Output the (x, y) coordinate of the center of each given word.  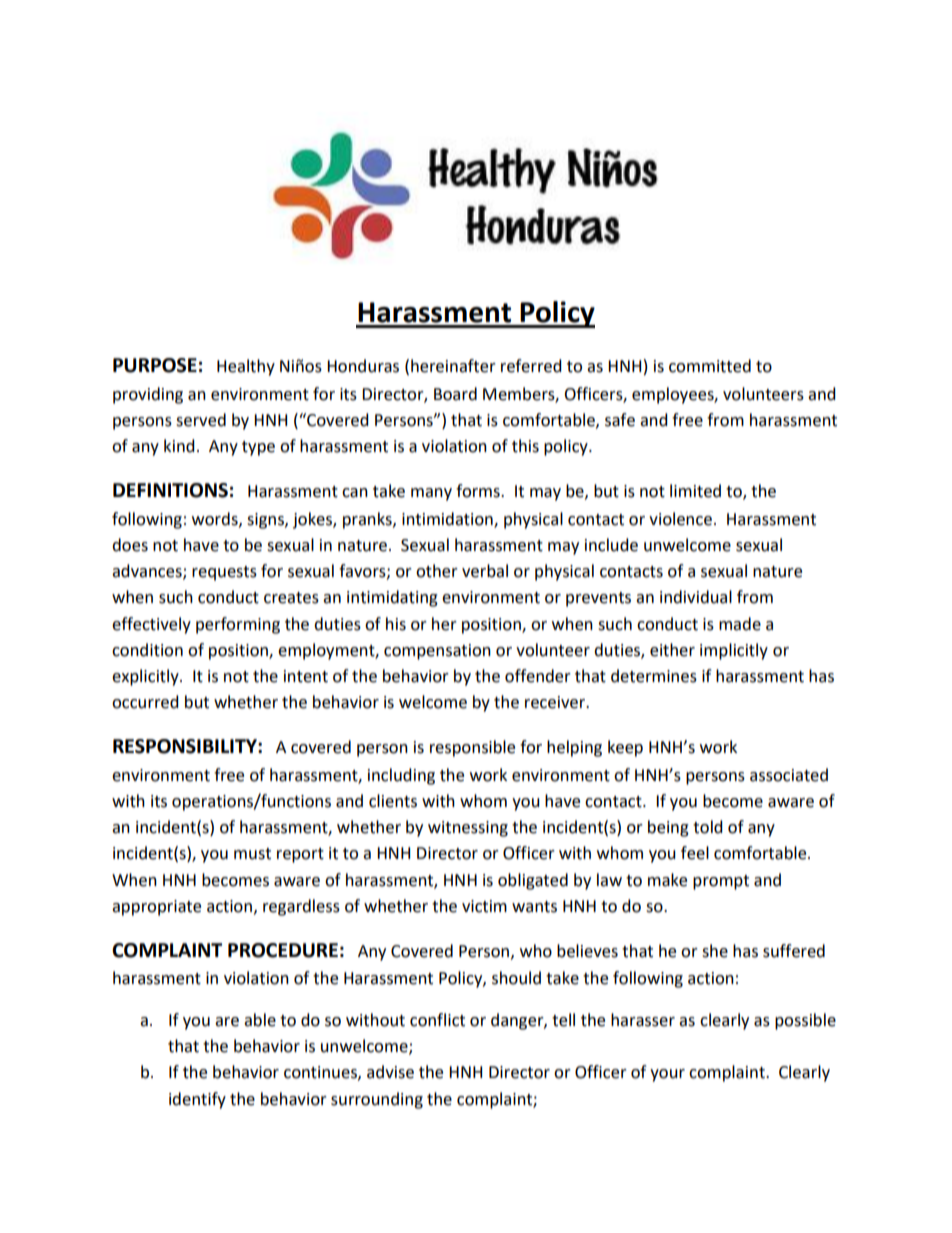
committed (710, 366)
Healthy (246, 367)
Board (455, 394)
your (667, 1075)
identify (197, 1100)
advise (390, 1072)
